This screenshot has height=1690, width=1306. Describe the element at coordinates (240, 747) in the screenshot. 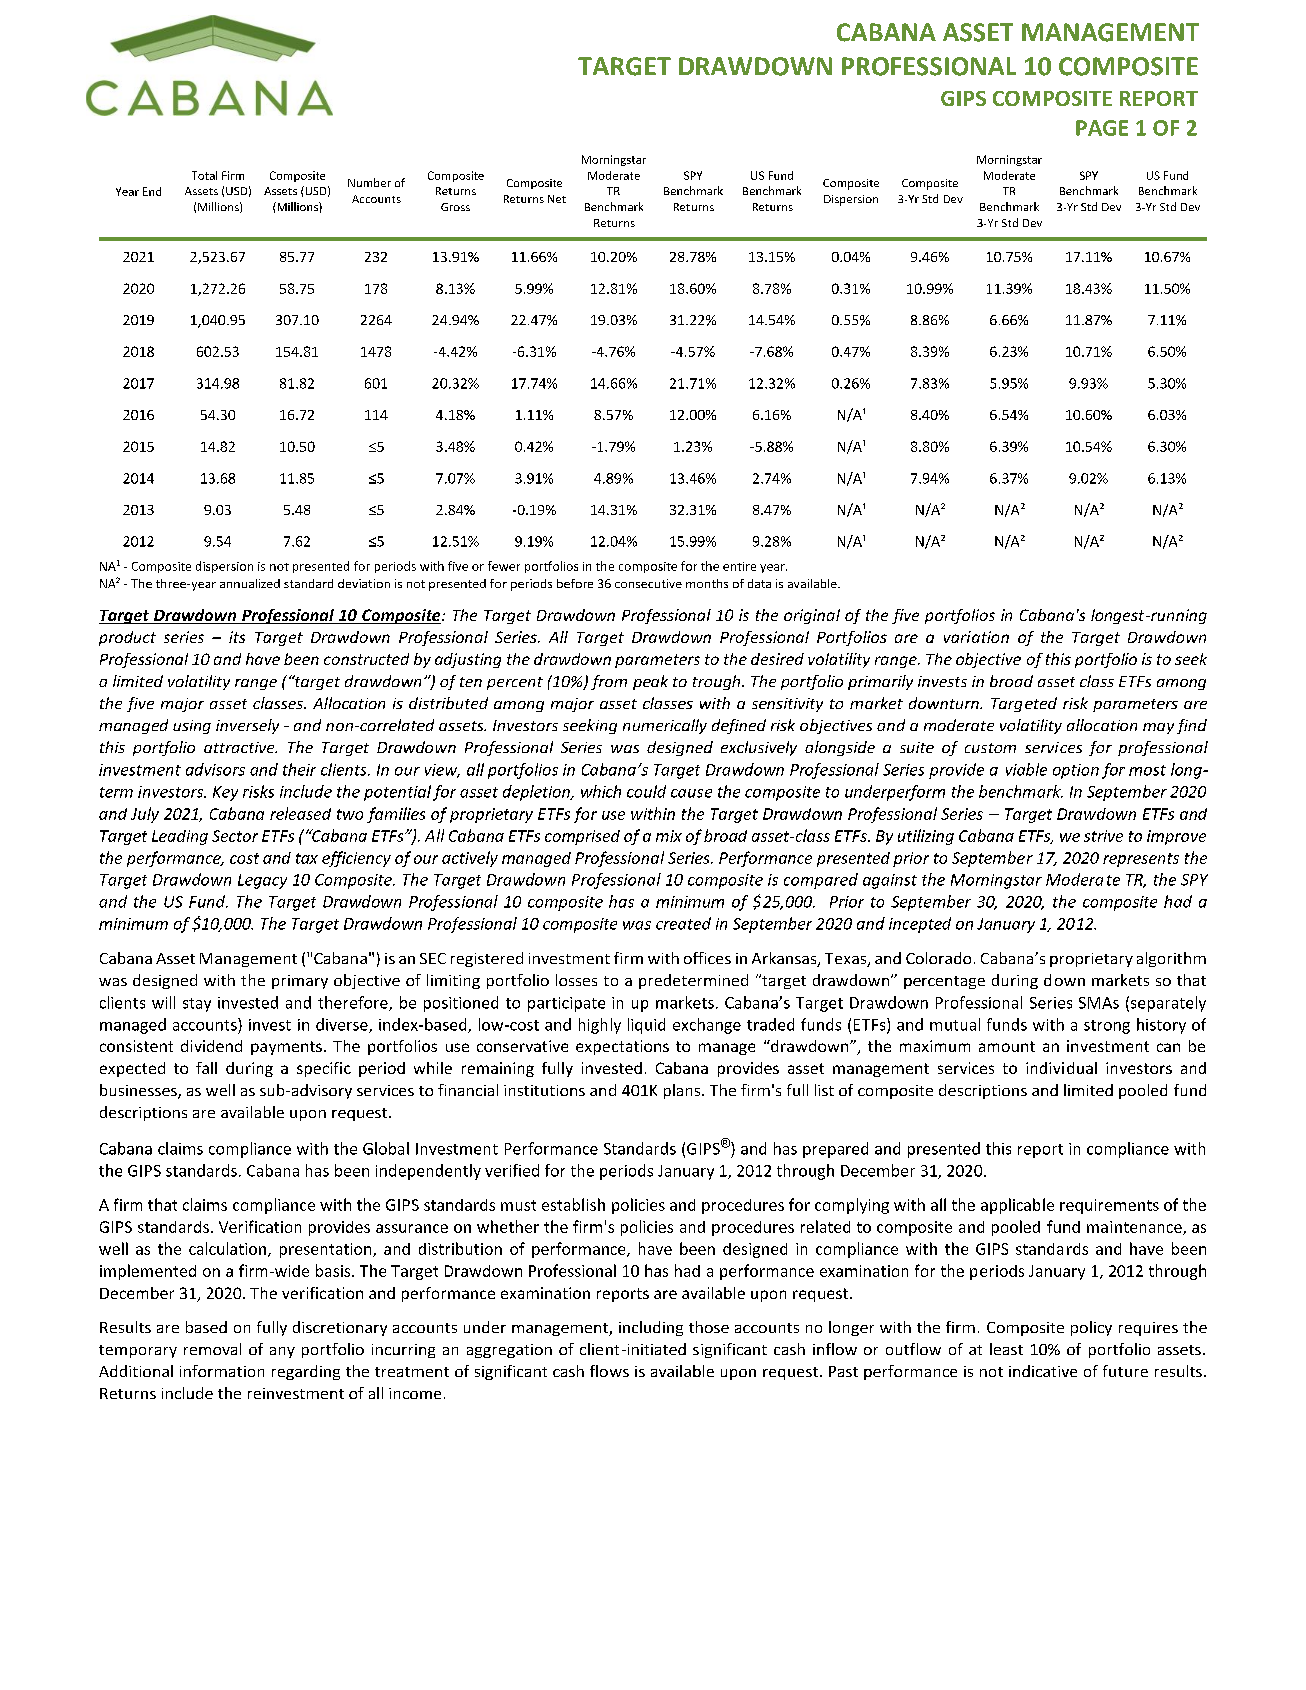

I see `attractive` at that location.
